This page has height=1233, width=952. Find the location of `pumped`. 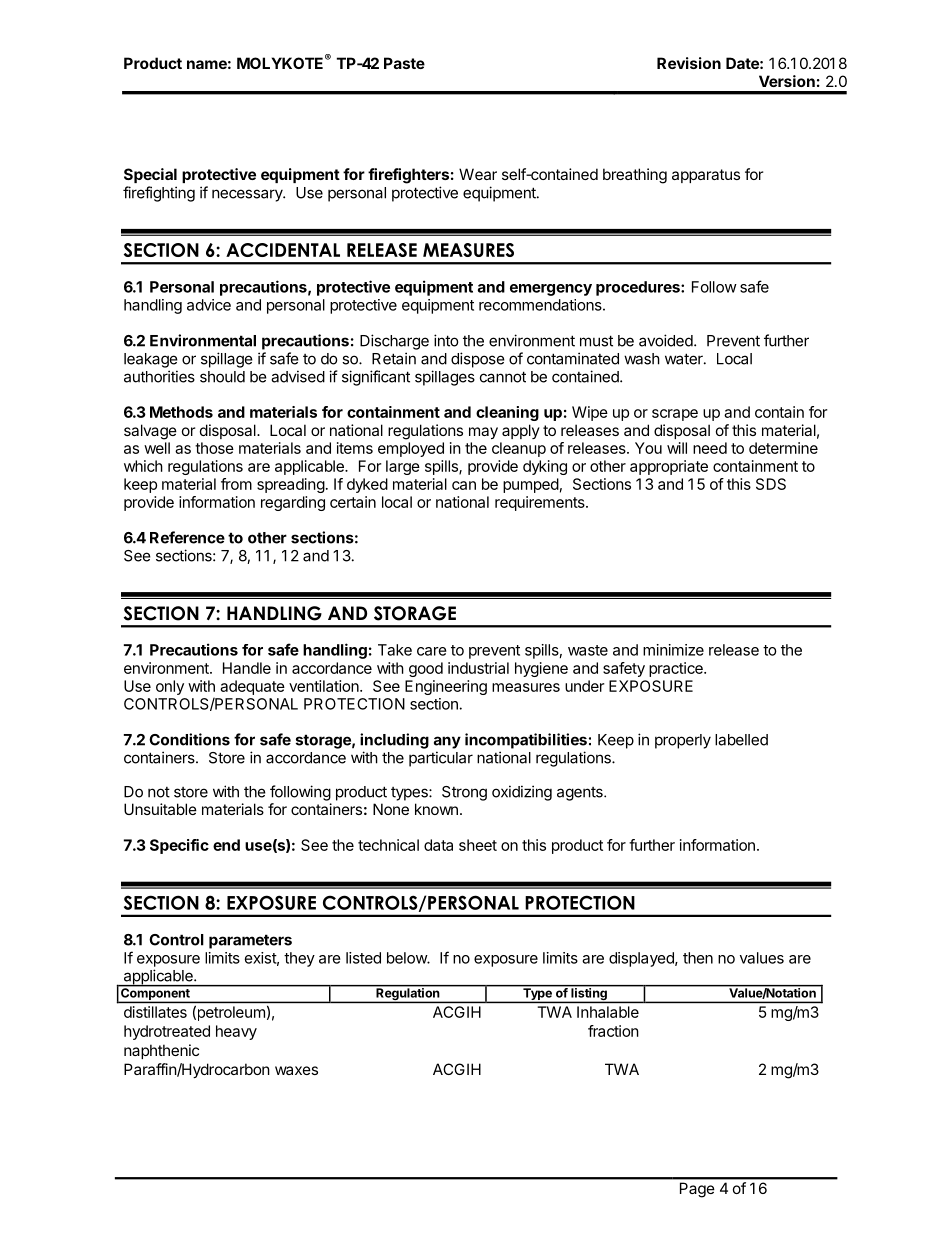

pumped is located at coordinates (531, 485).
